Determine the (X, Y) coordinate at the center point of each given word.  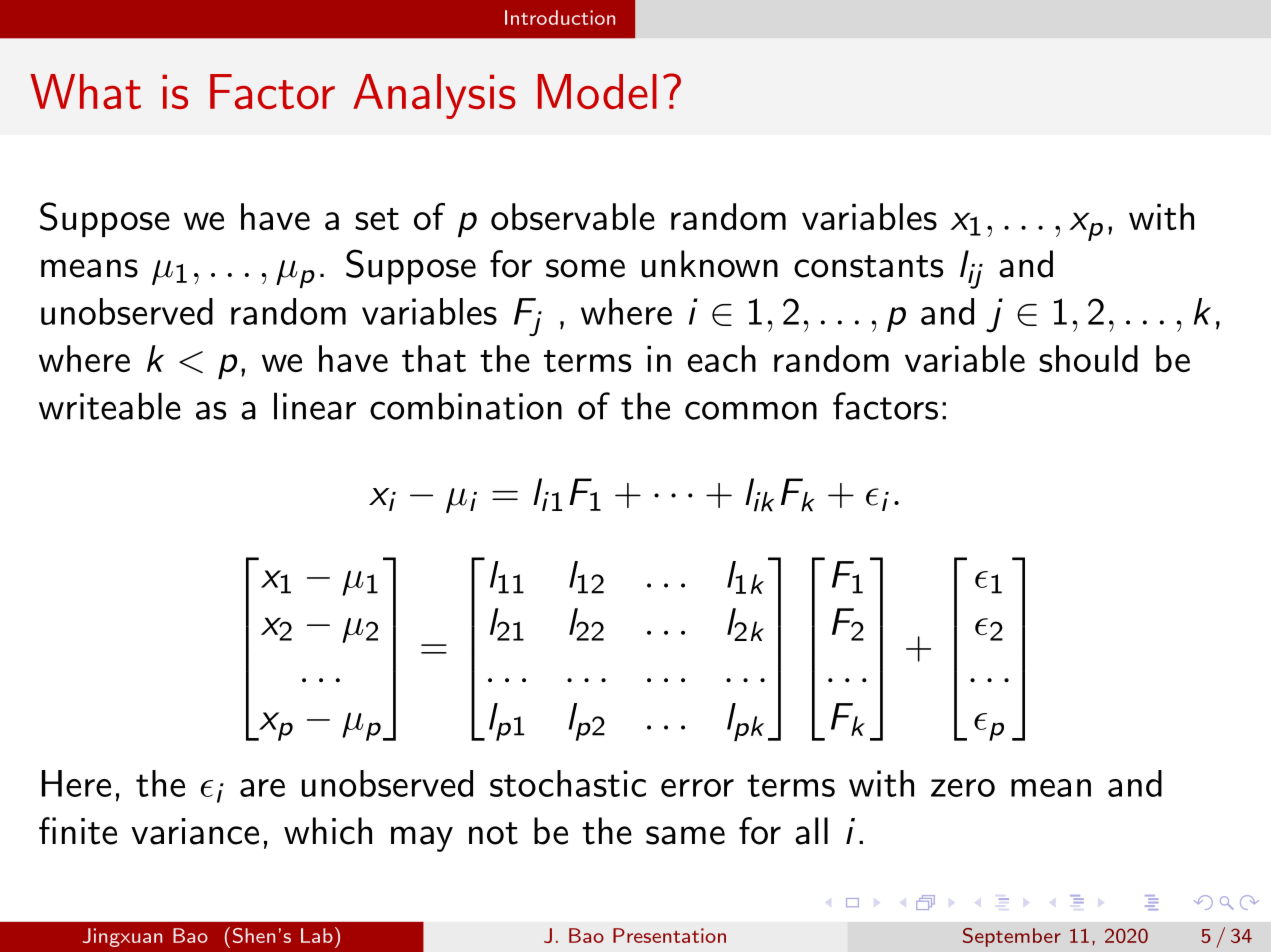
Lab (317, 935)
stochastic (568, 783)
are (262, 788)
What (85, 91)
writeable (110, 406)
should (1088, 358)
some (585, 268)
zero (963, 788)
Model (597, 91)
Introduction (560, 17)
